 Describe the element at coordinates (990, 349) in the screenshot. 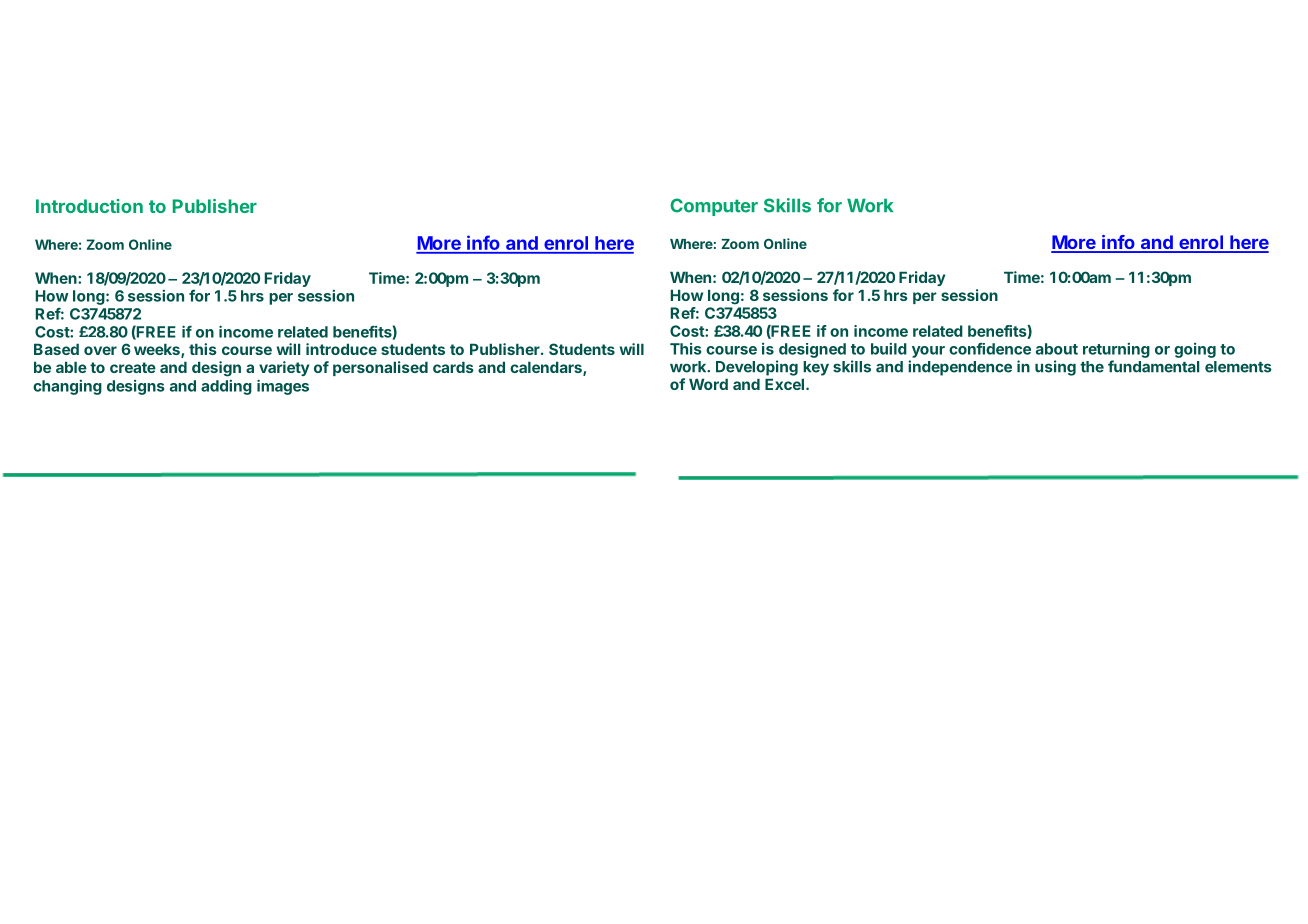

I see `confidence` at that location.
